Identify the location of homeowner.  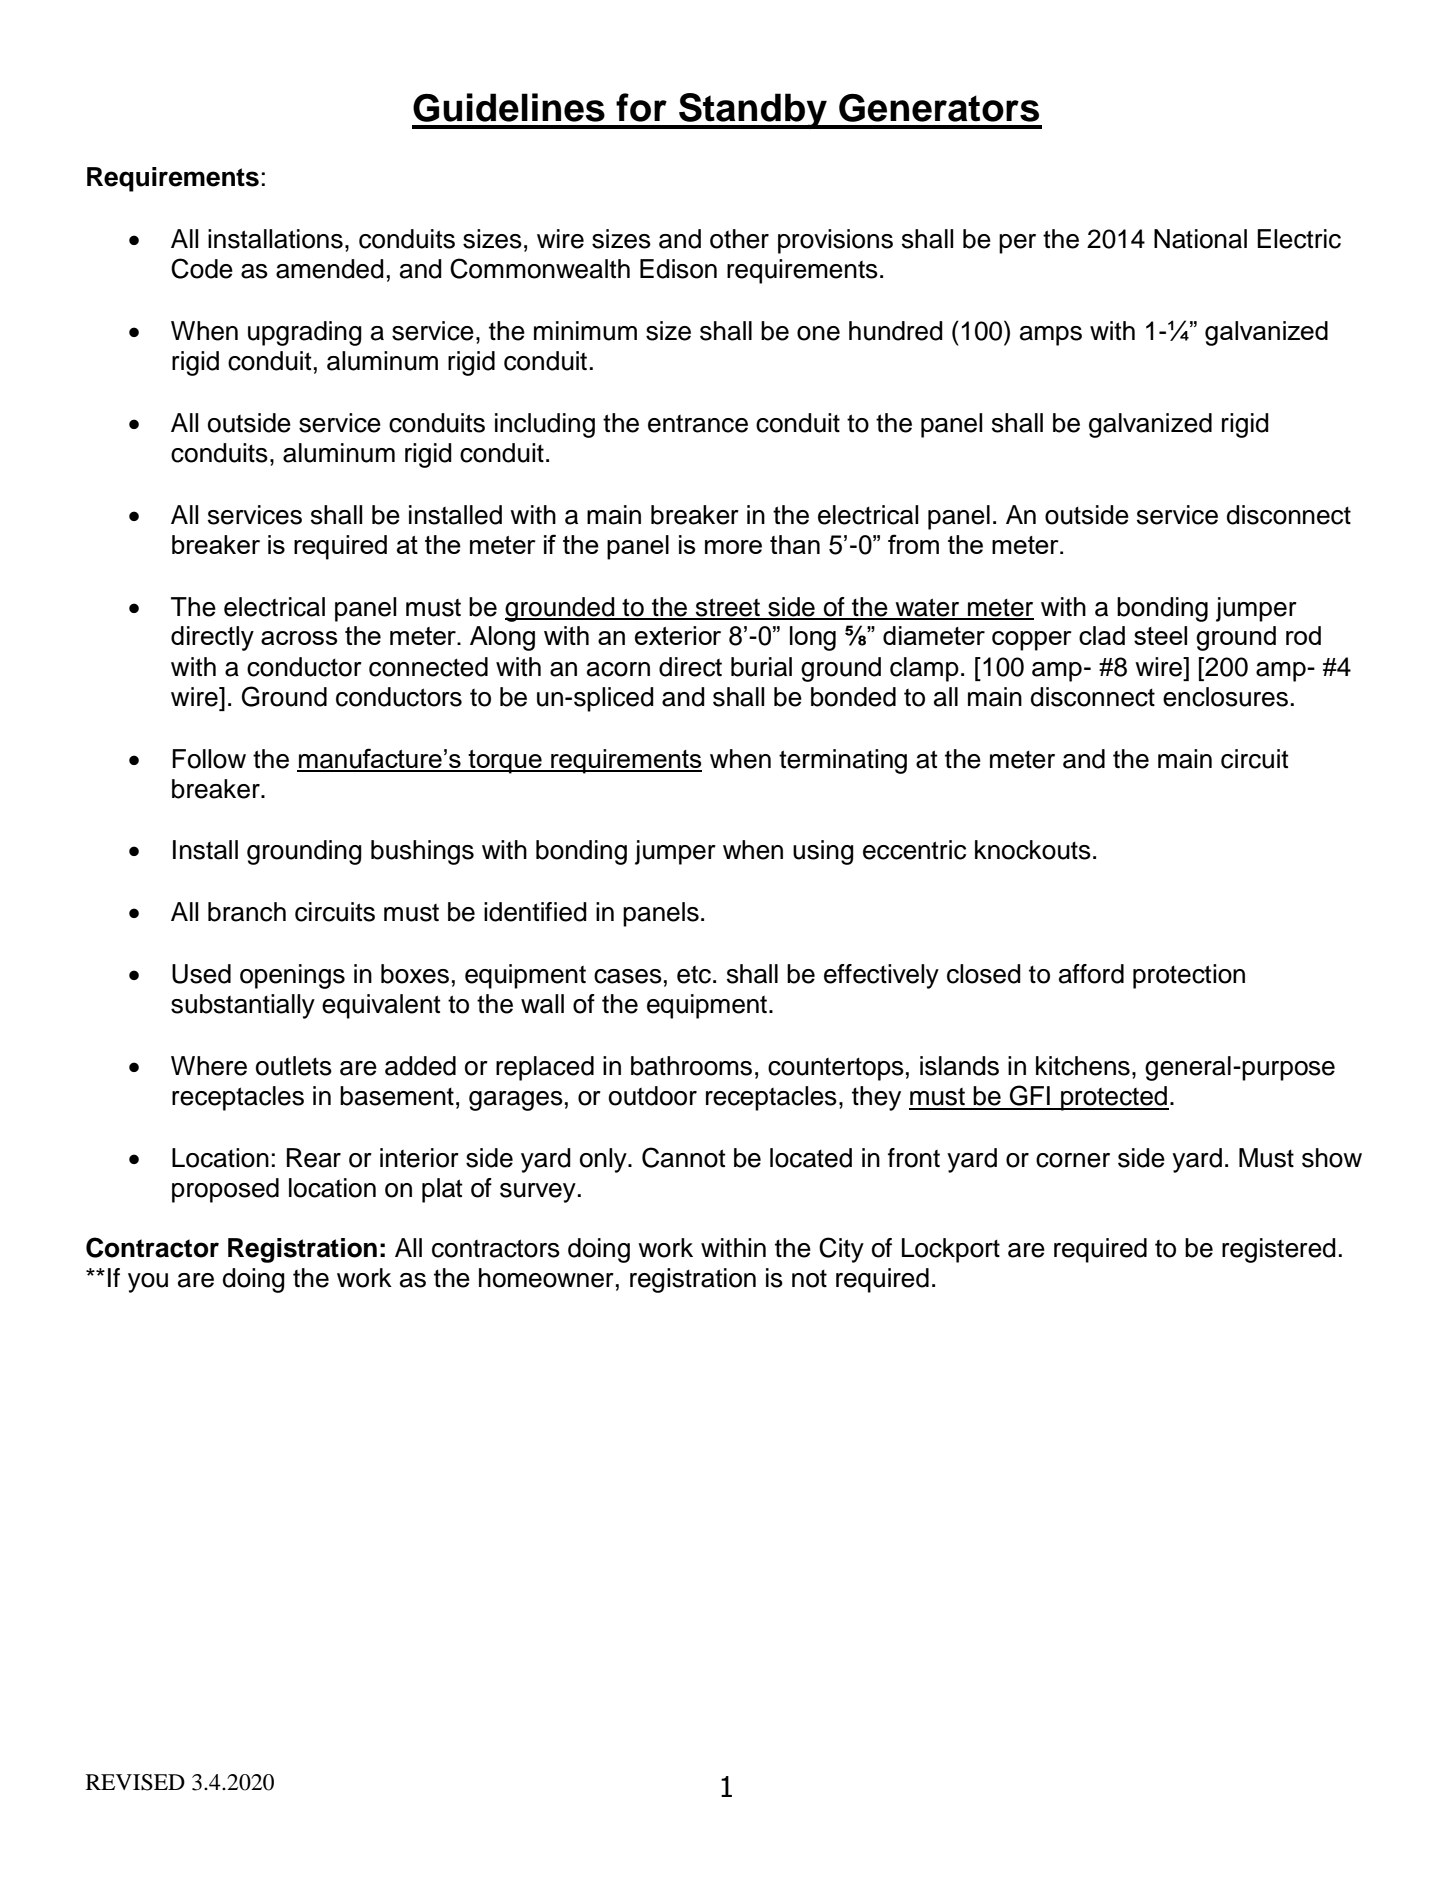
(546, 1278).
